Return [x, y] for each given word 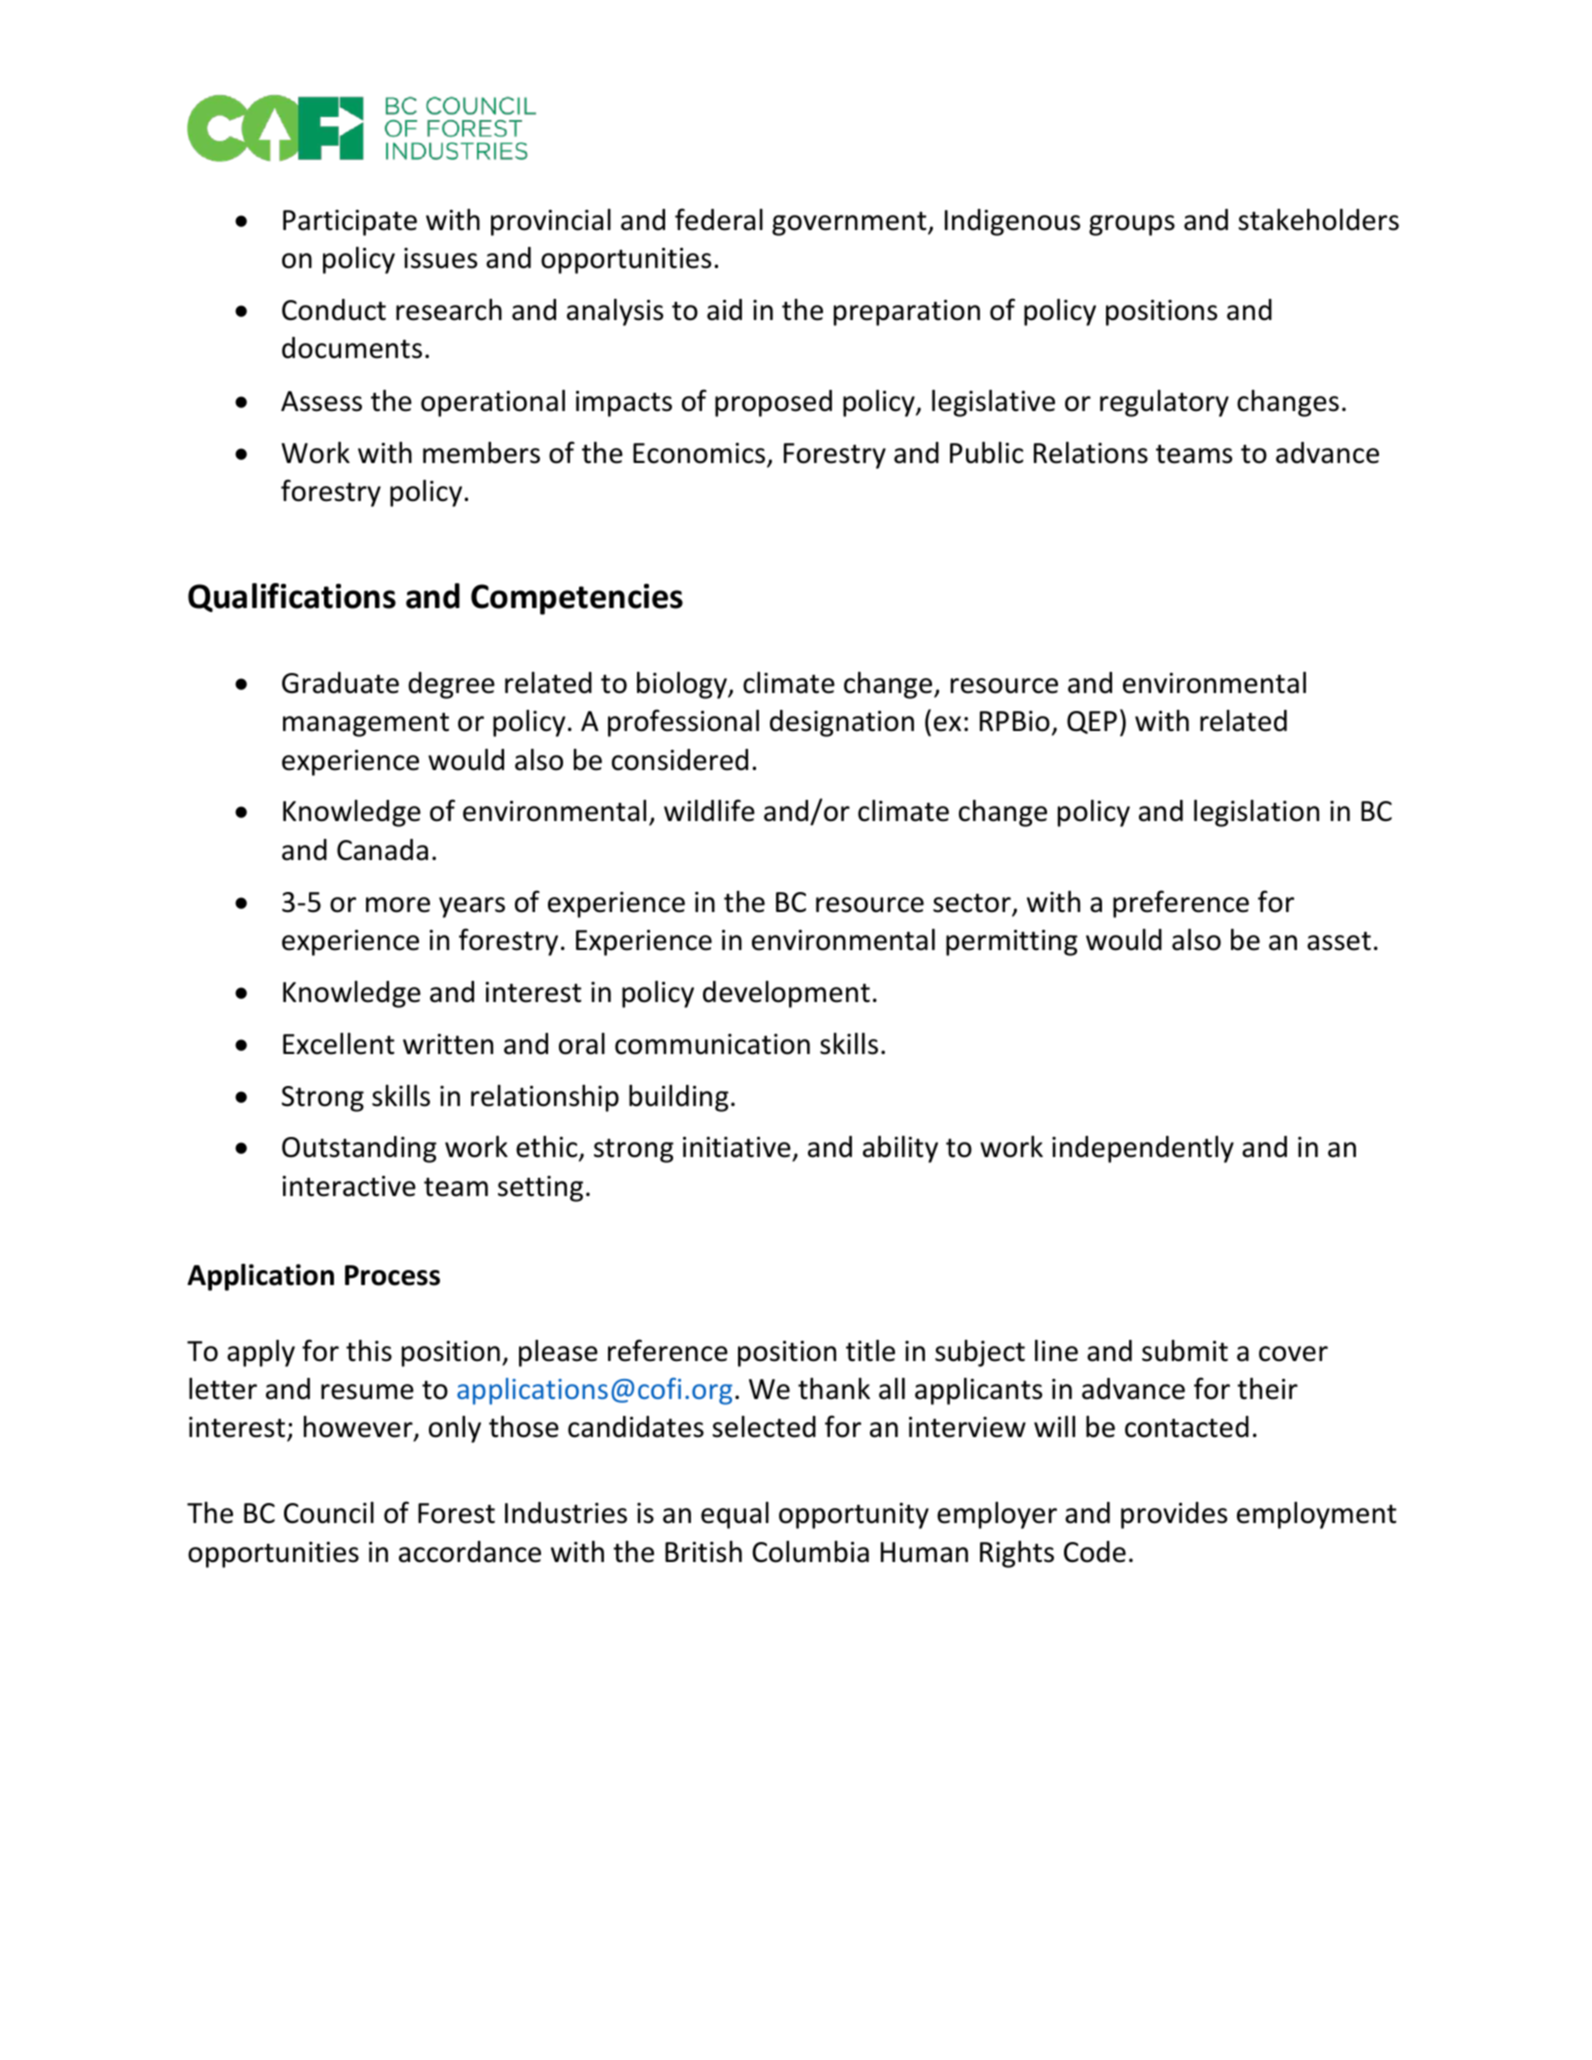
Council [329, 1513]
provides [1174, 1515]
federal [719, 219]
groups [1132, 225]
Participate [350, 222]
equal [735, 1515]
